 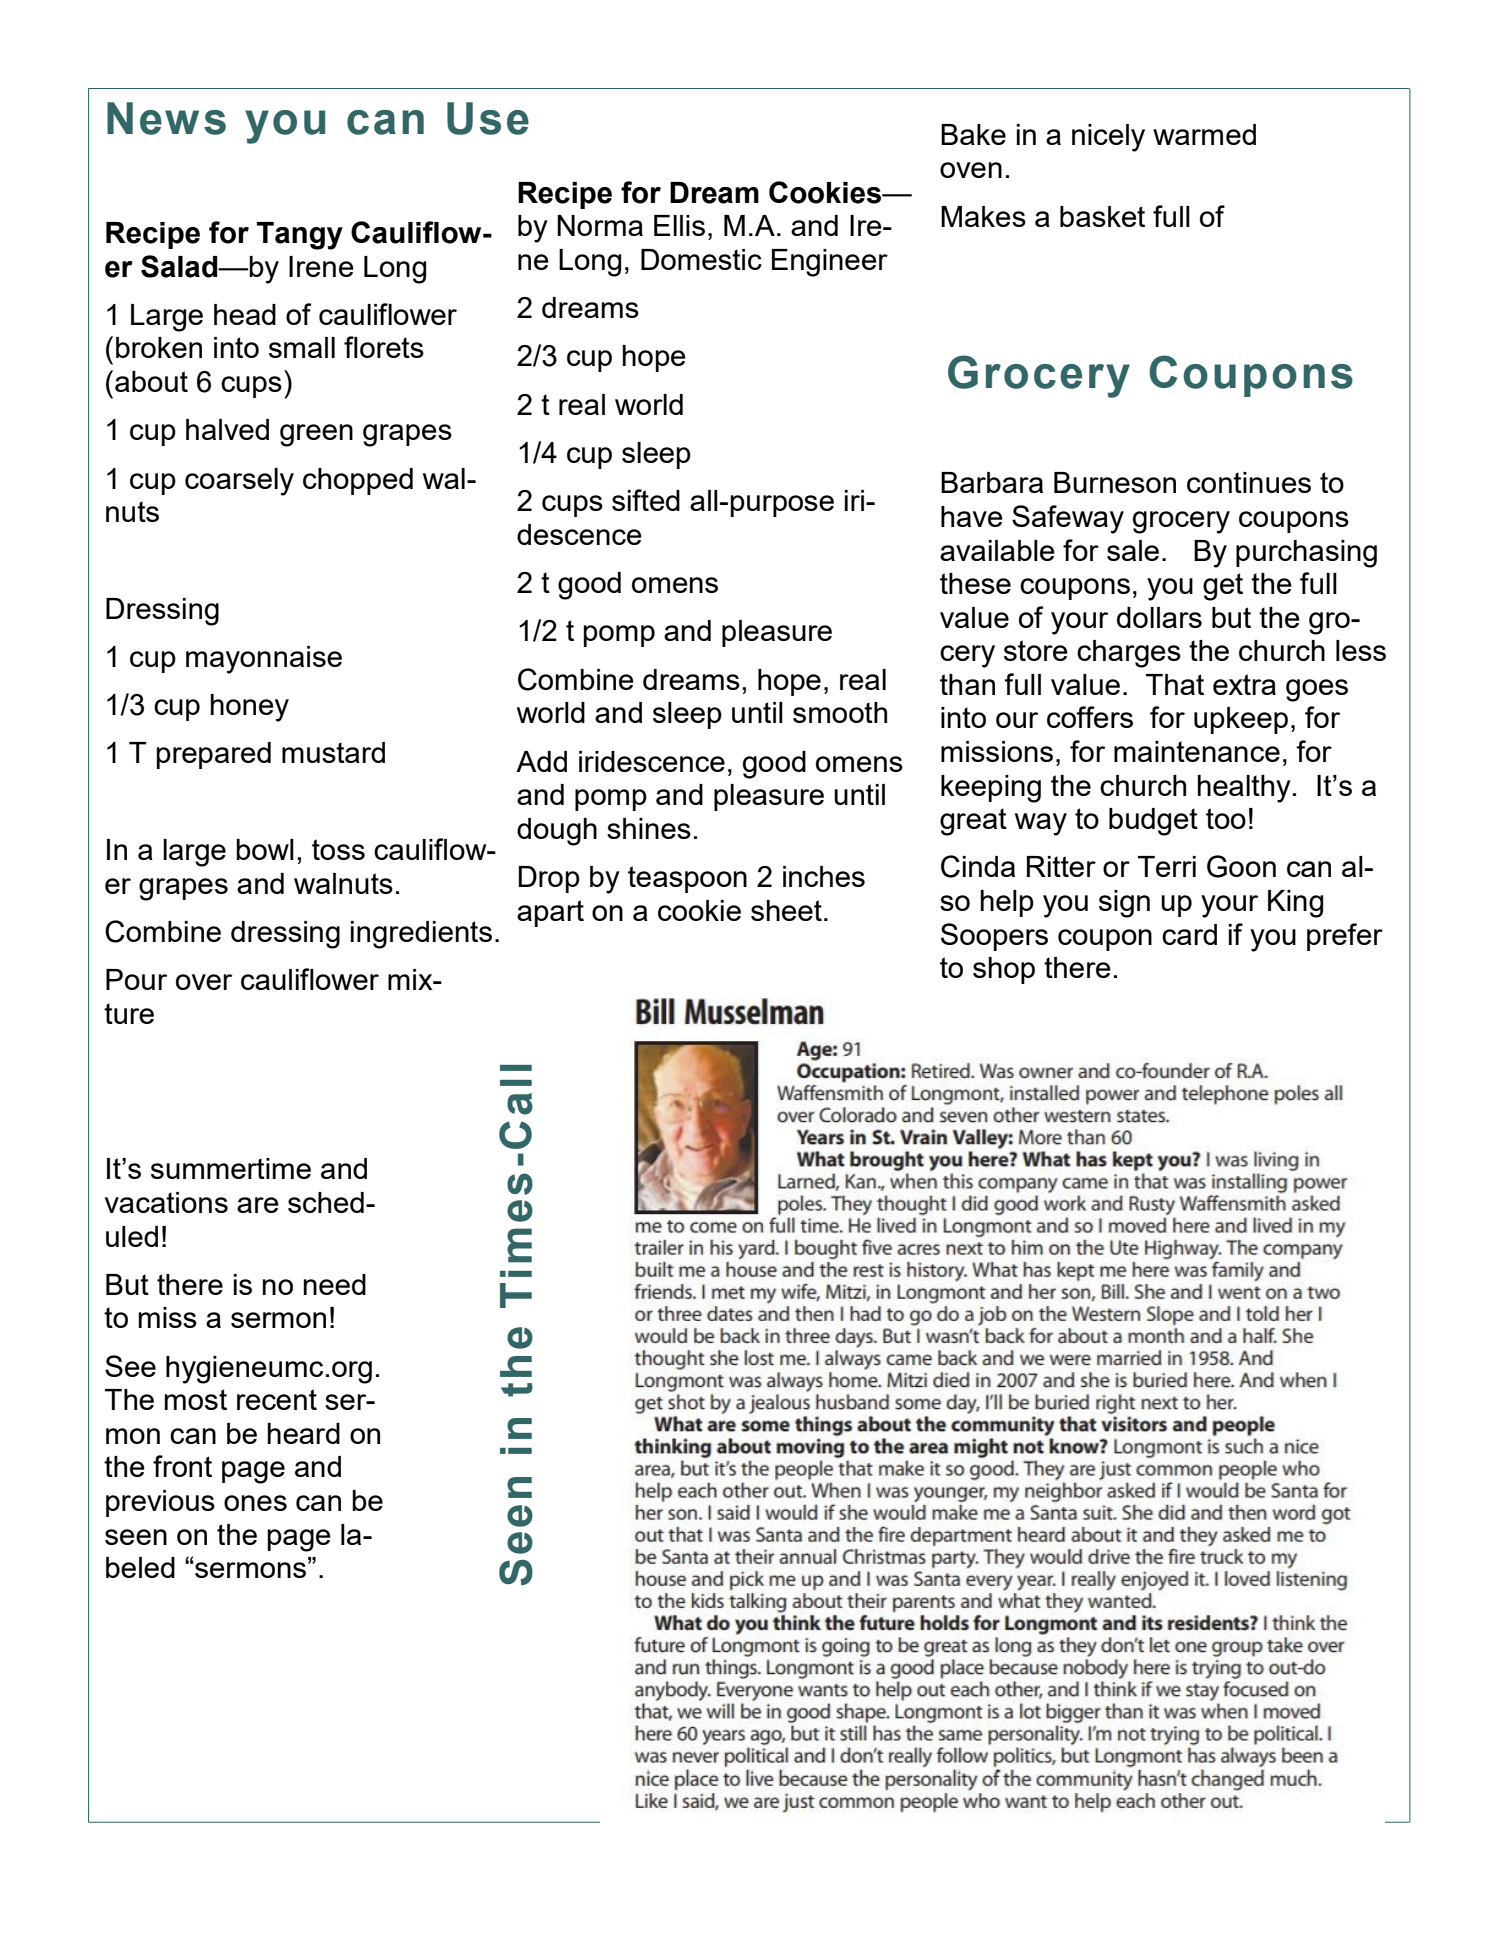 What do you see at coordinates (649, 828) in the screenshot?
I see `shines` at bounding box center [649, 828].
